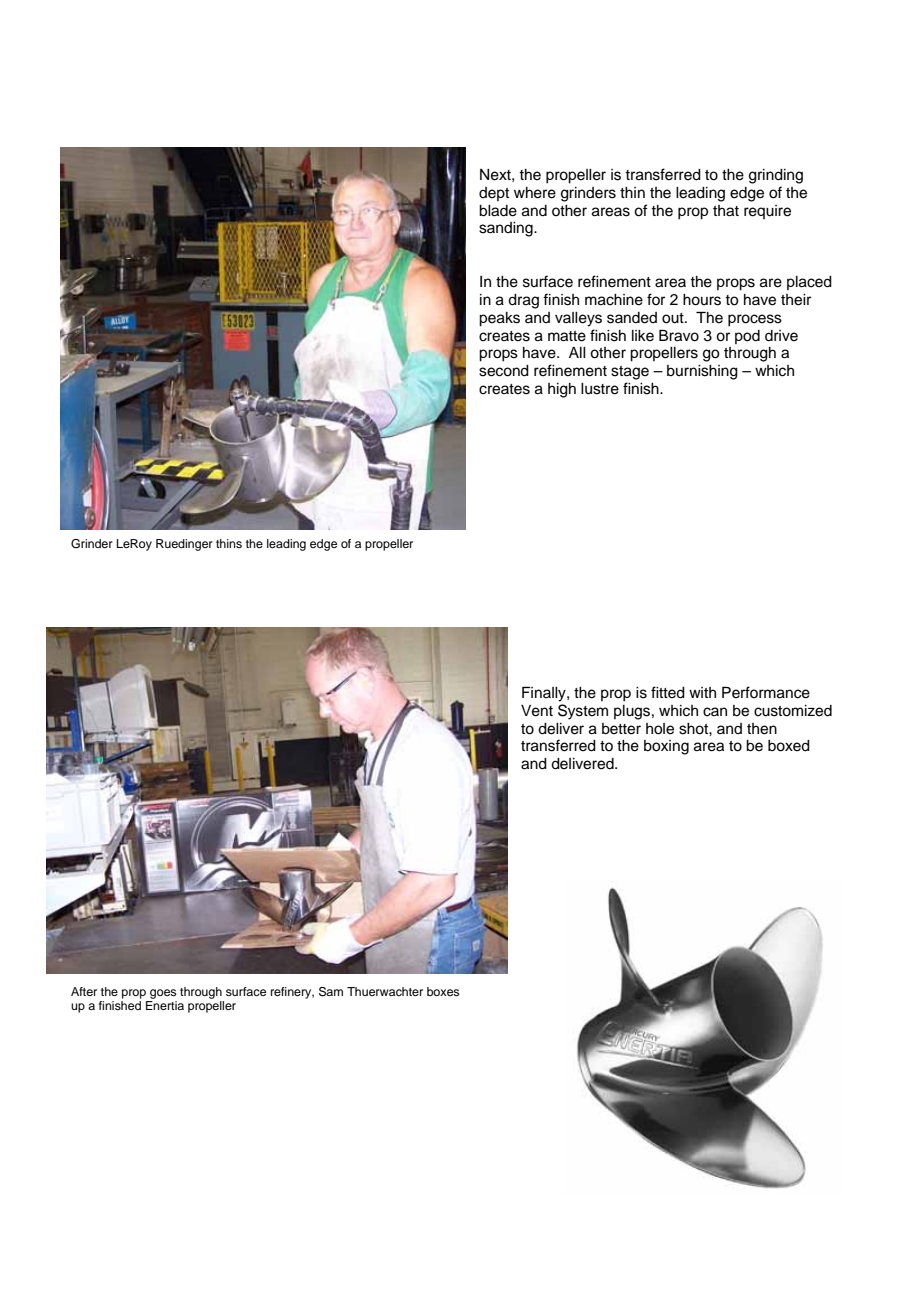 This screenshot has height=1308, width=924. What do you see at coordinates (562, 390) in the screenshot?
I see `high` at bounding box center [562, 390].
